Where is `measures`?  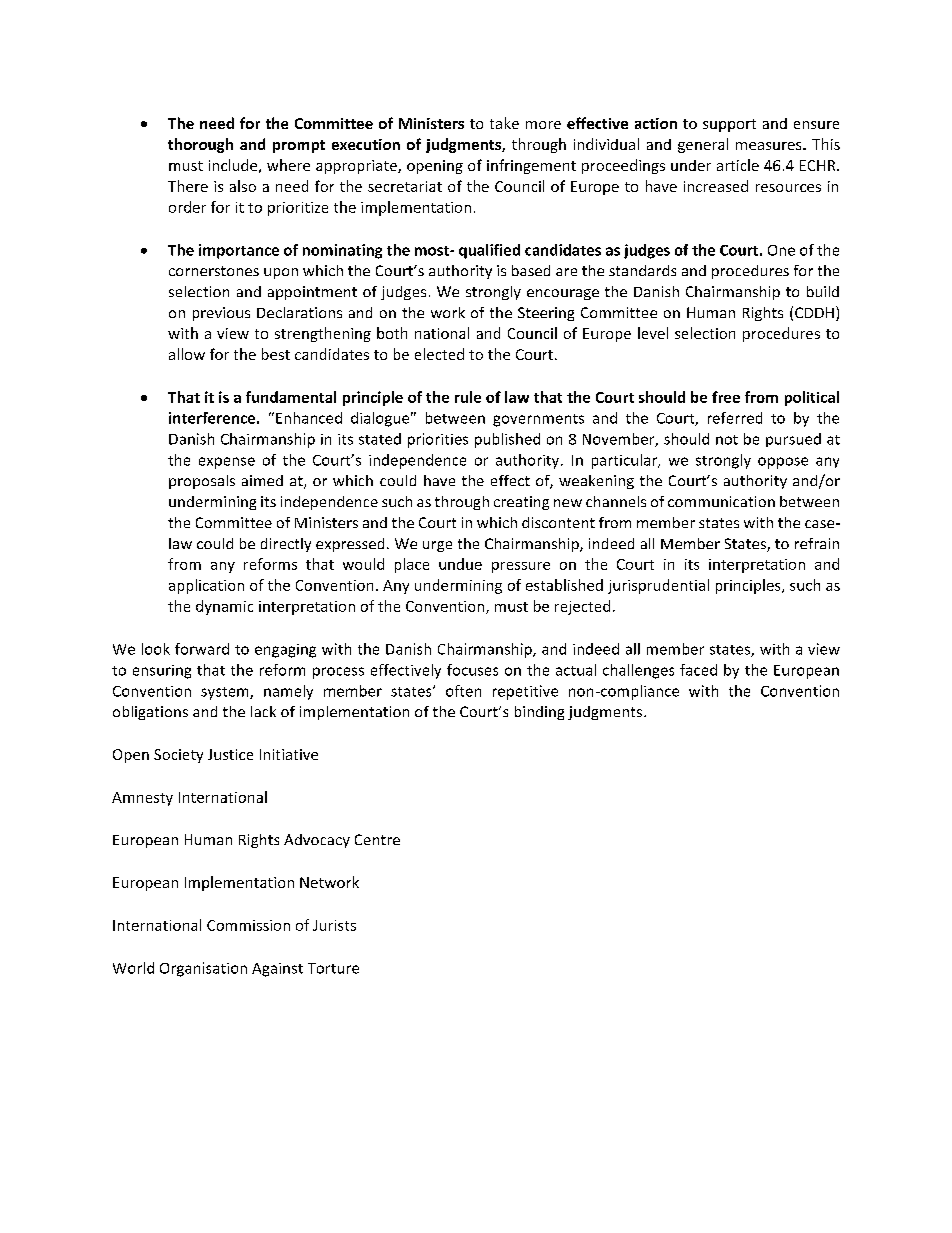
measures is located at coordinates (770, 146).
